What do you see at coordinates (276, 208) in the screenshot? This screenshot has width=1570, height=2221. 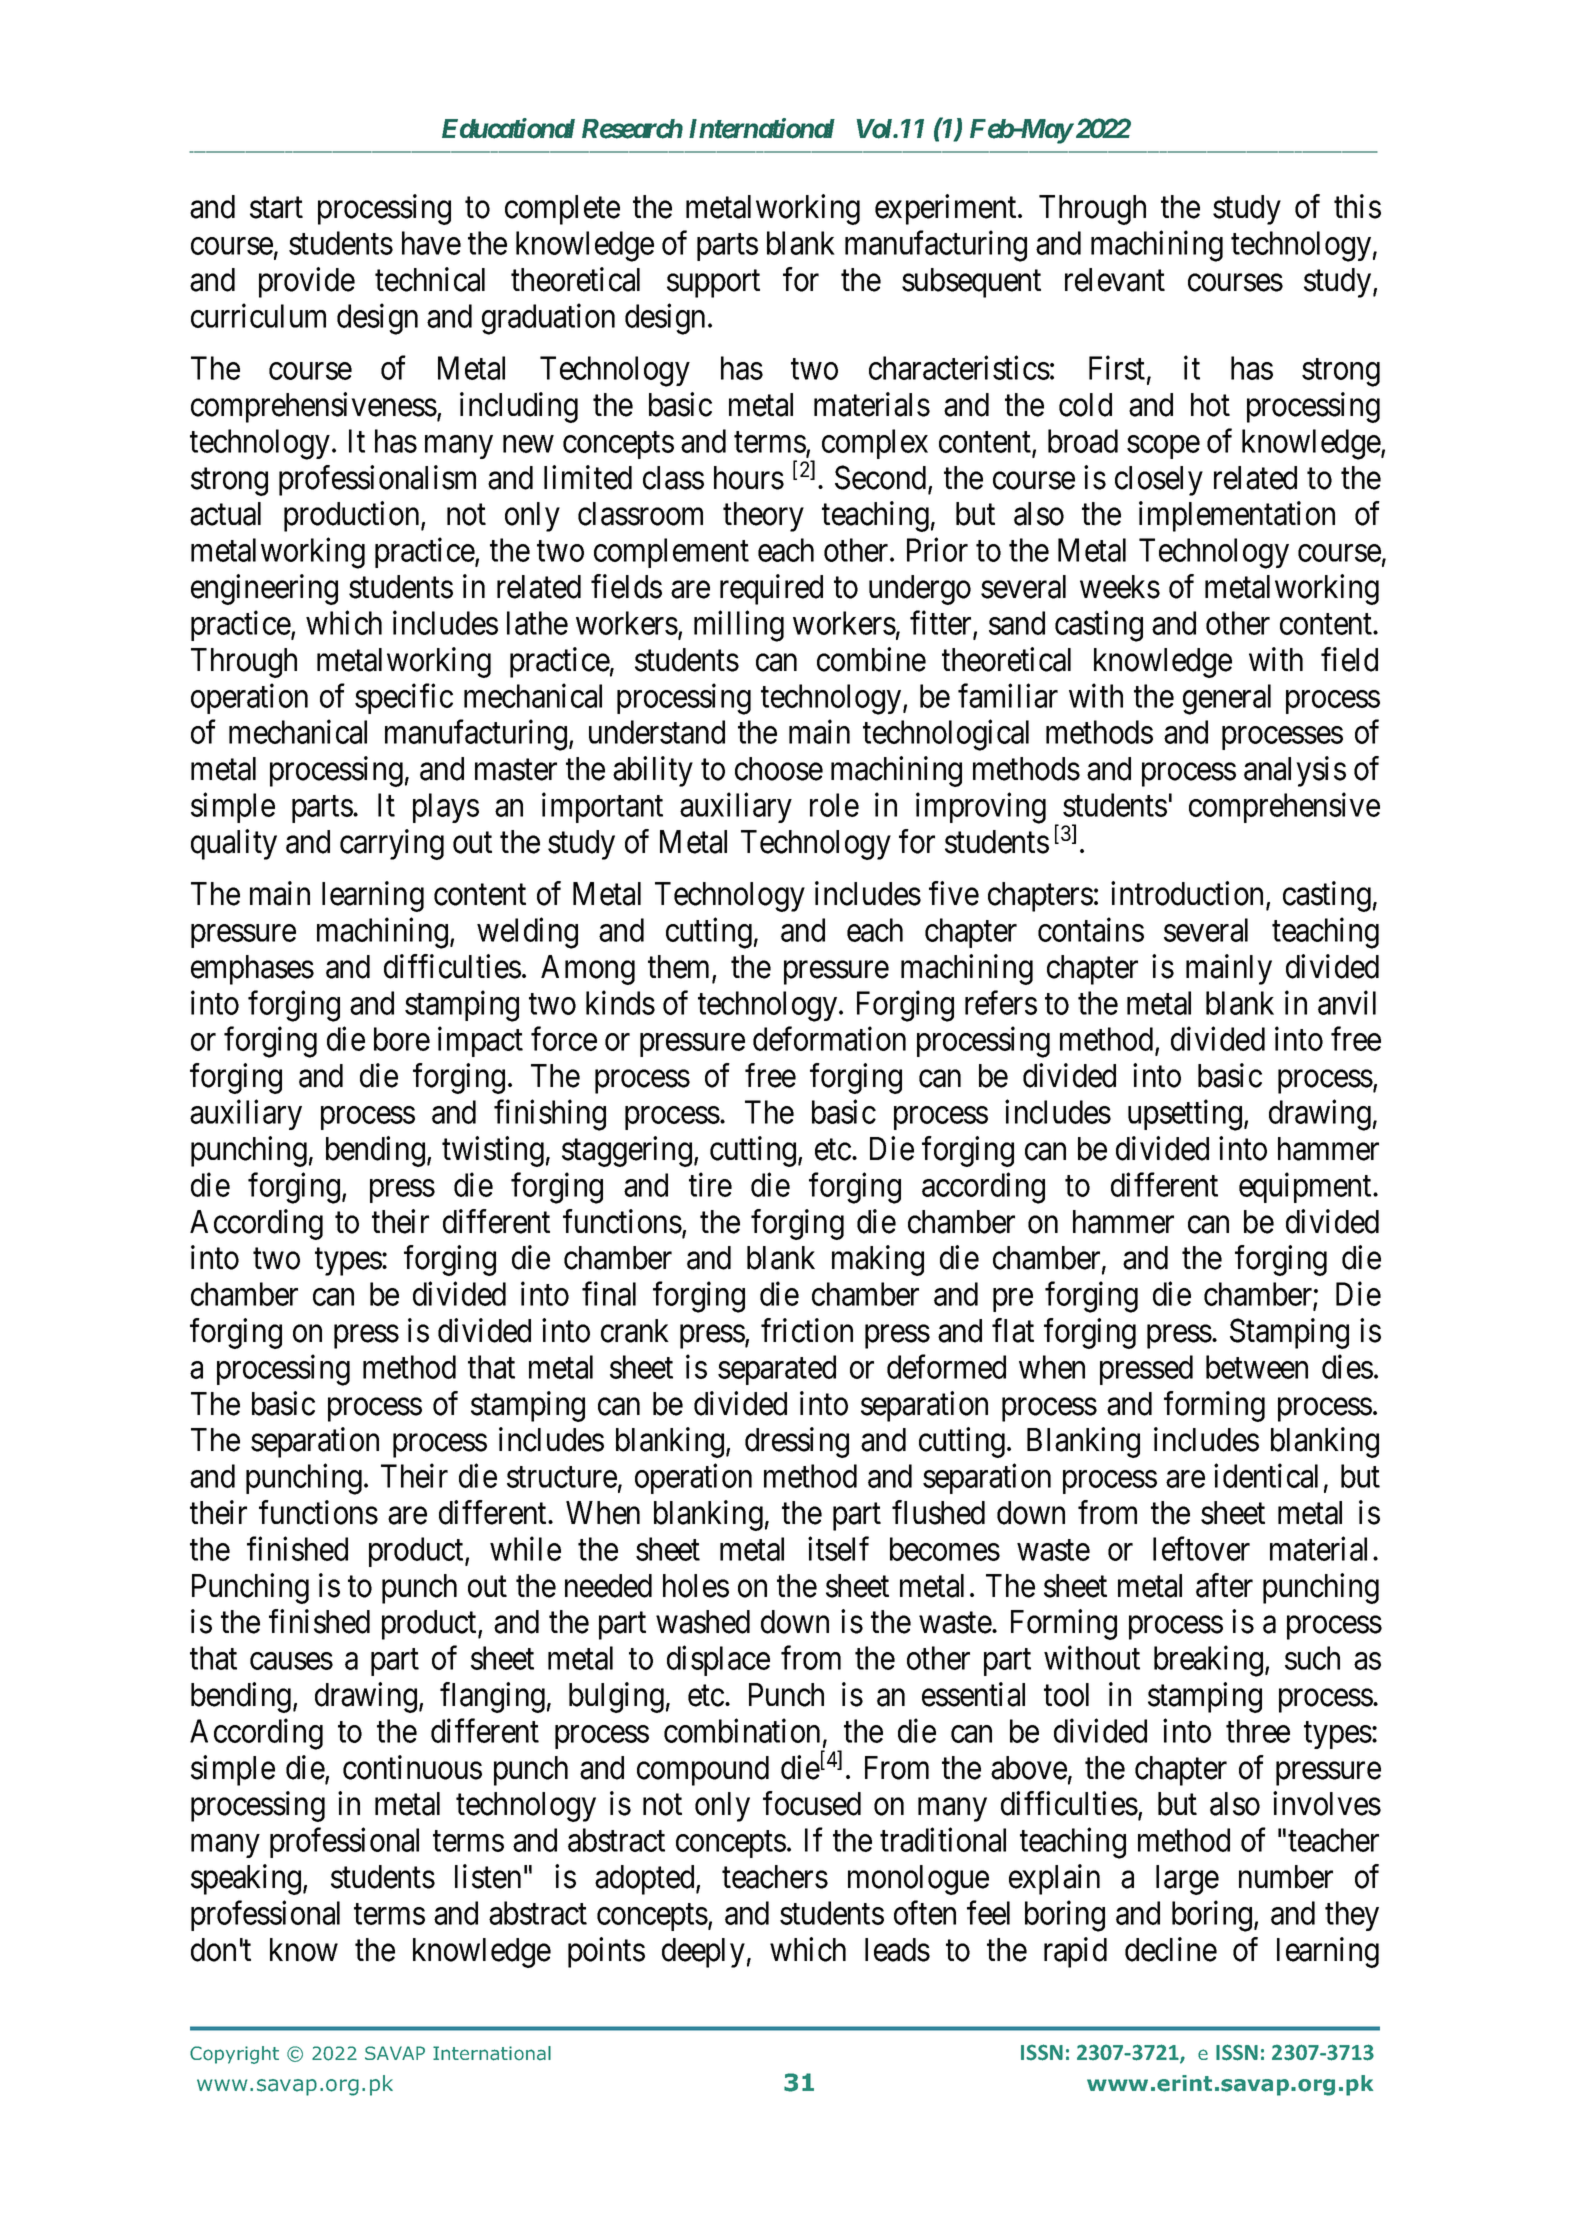 I see `start` at bounding box center [276, 208].
